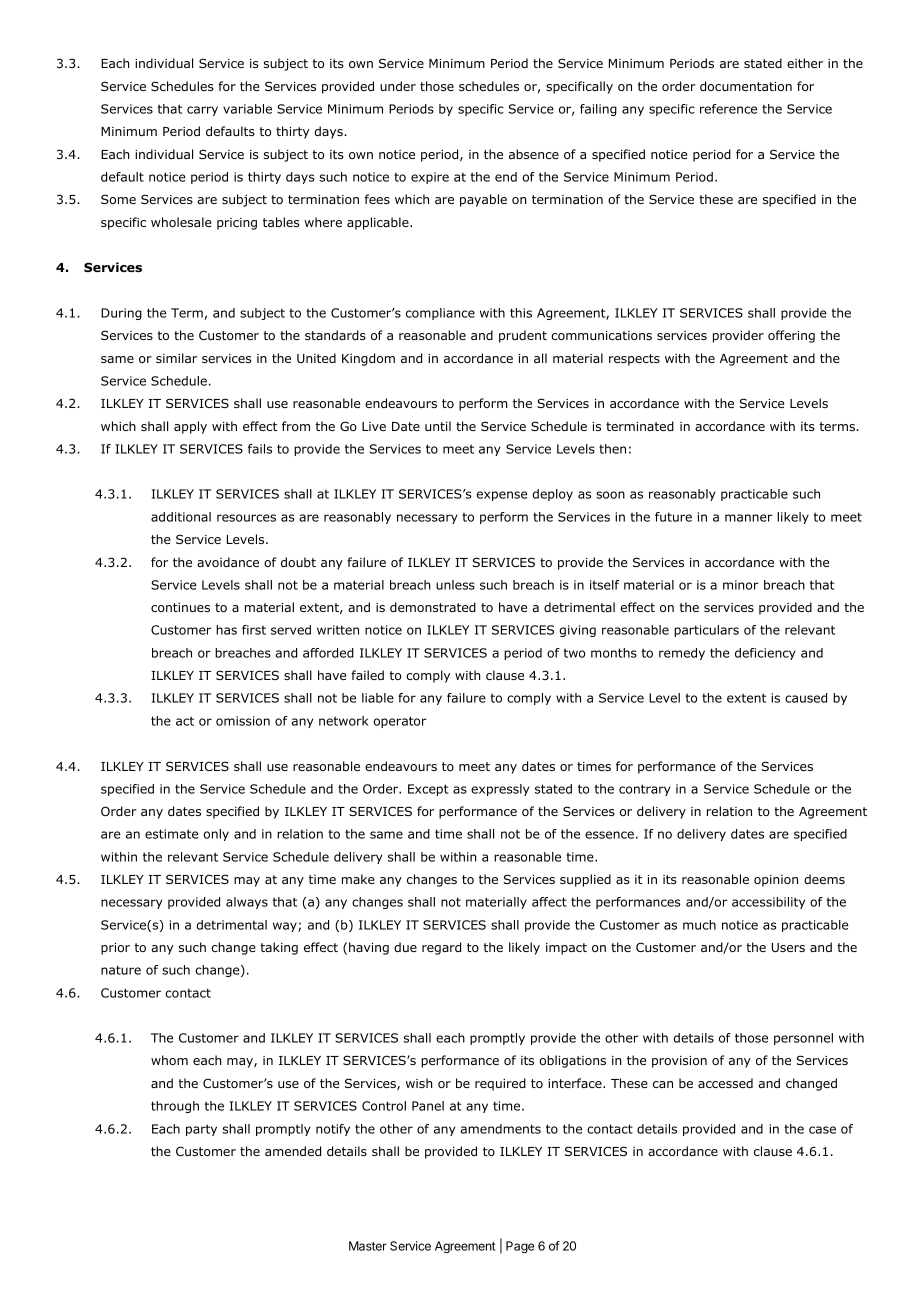 This screenshot has height=1308, width=924. I want to click on party, so click(201, 1130).
